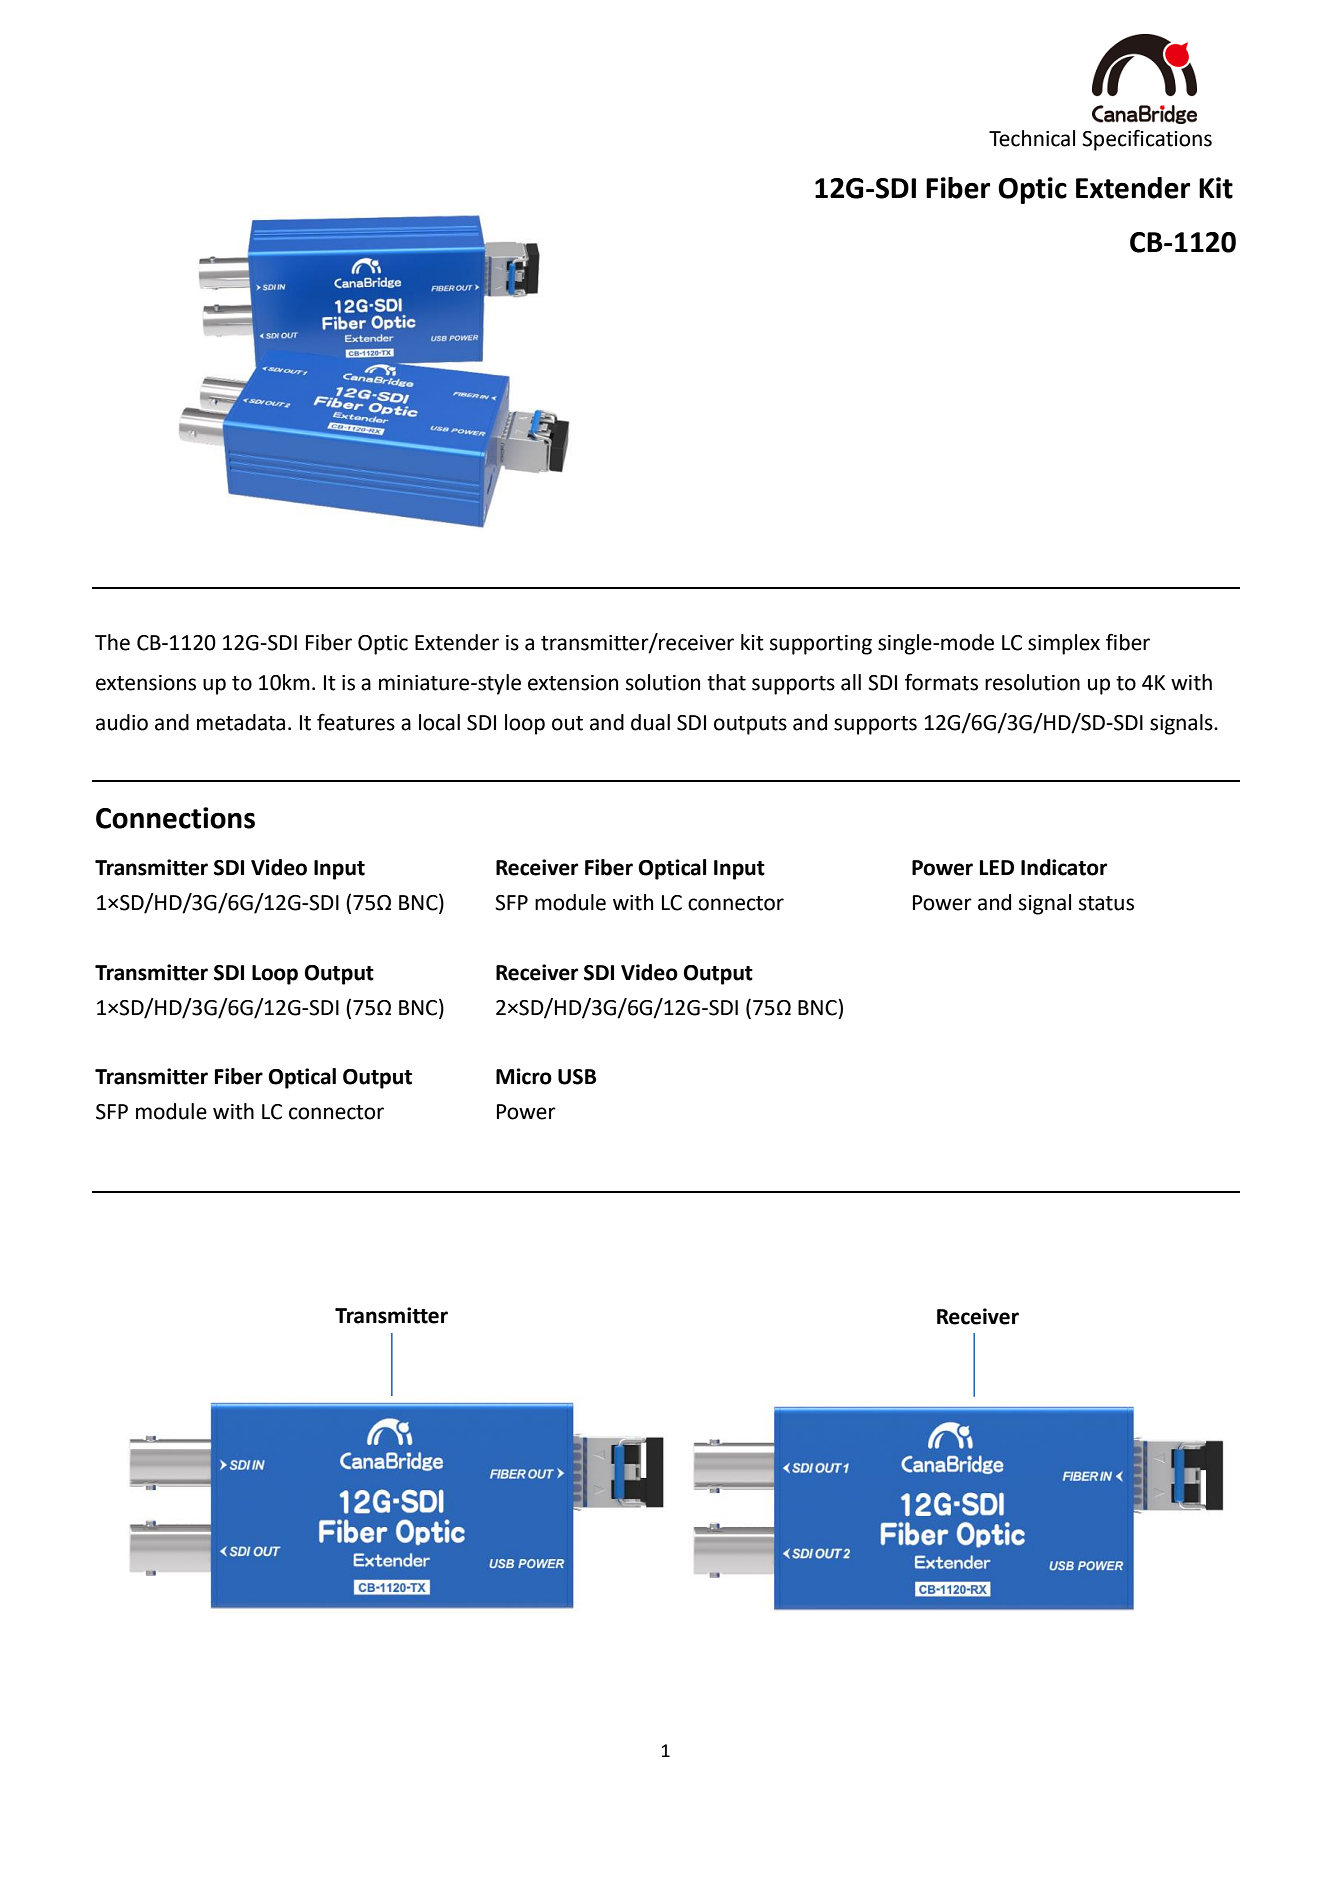  Describe the element at coordinates (650, 722) in the document. I see `dual` at that location.
